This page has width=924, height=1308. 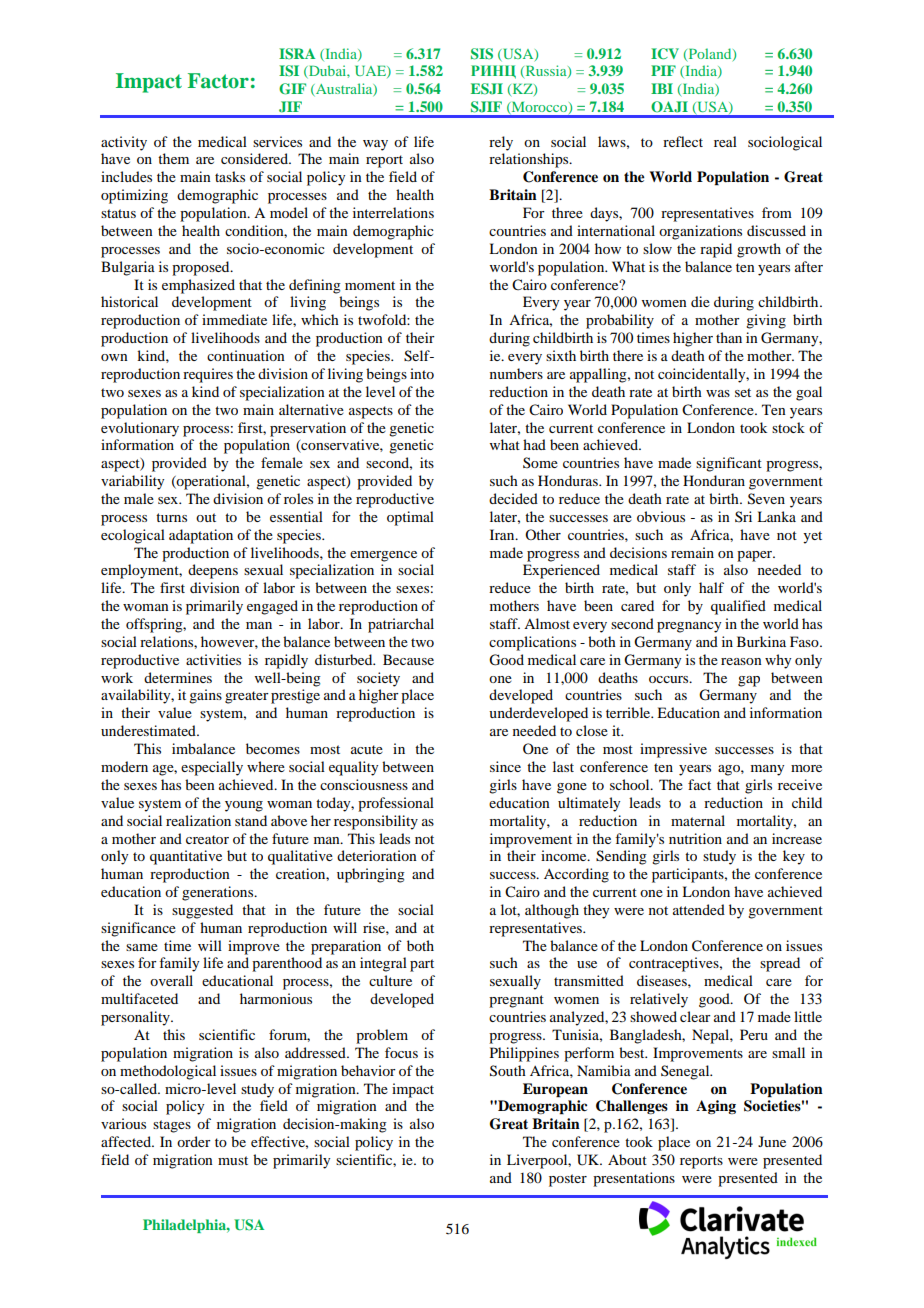 I want to click on order, so click(x=194, y=1141).
